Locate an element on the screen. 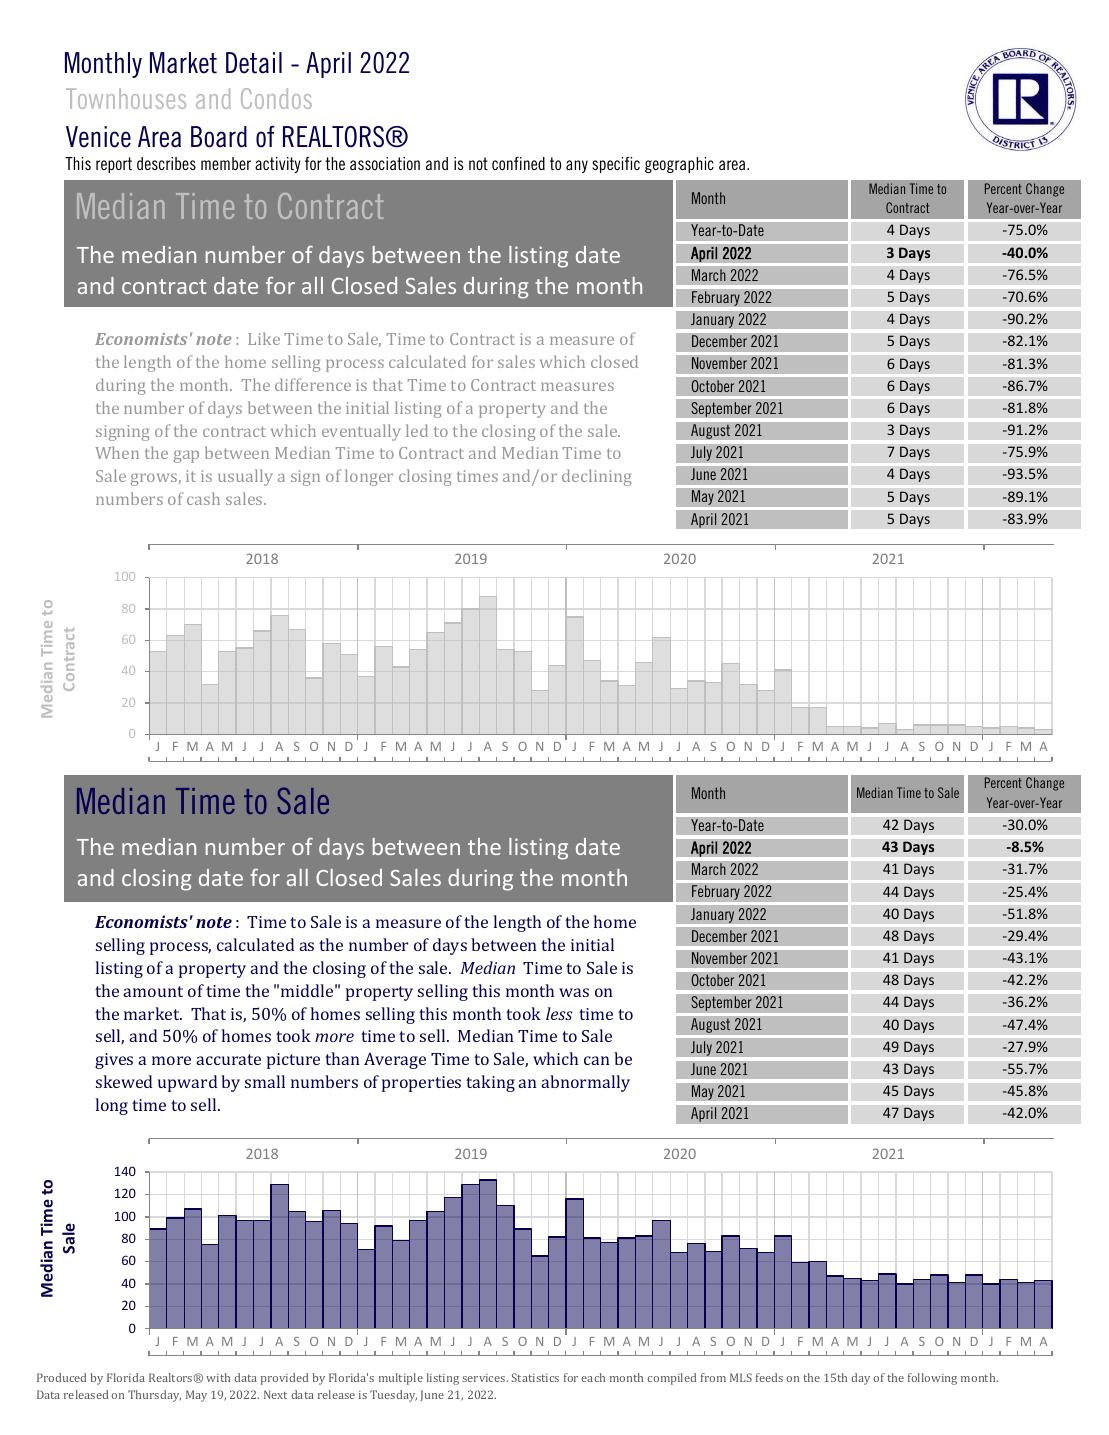 The height and width of the screenshot is (1435, 1109). Townhouses is located at coordinates (126, 98).
